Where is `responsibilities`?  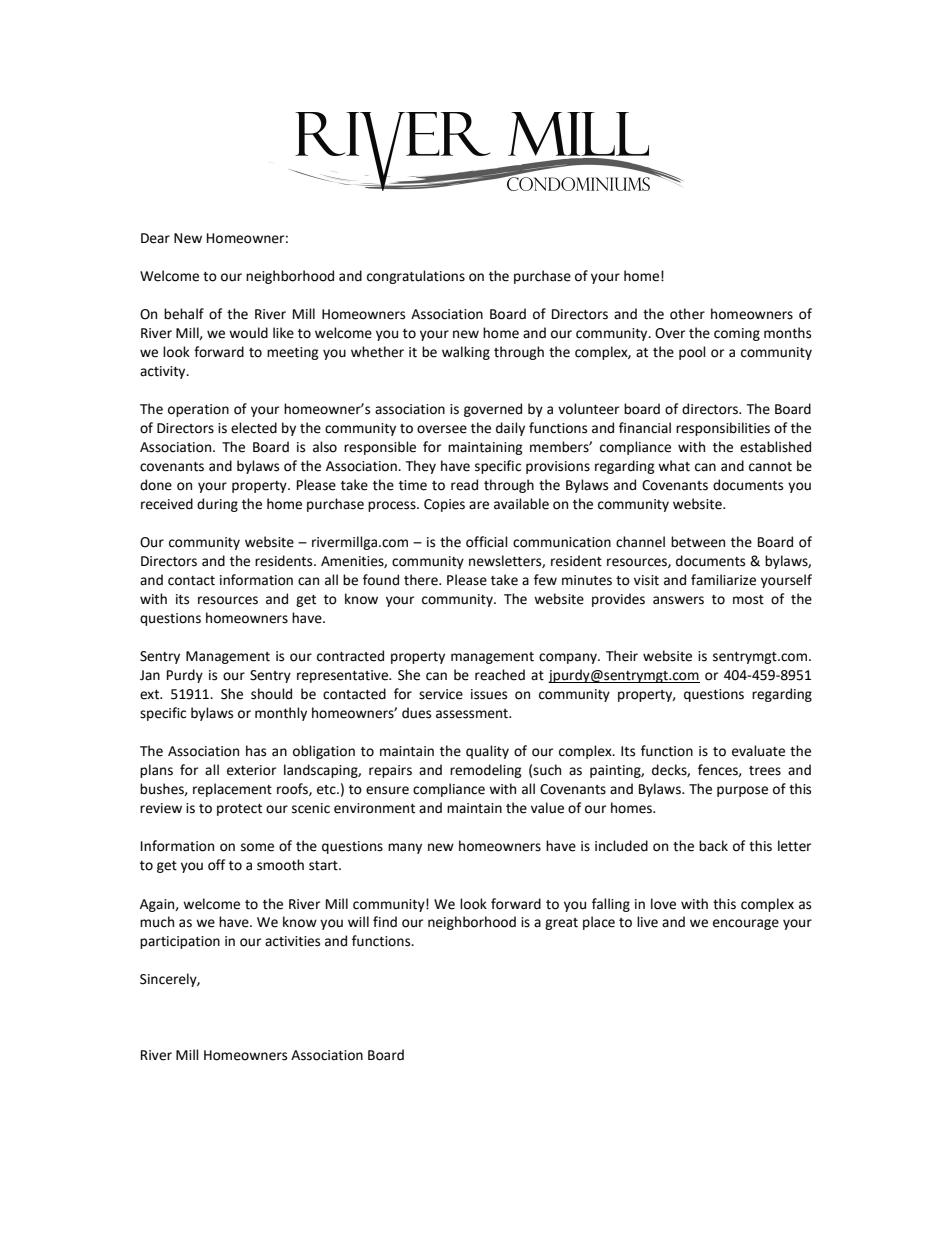
responsibilities is located at coordinates (723, 429).
